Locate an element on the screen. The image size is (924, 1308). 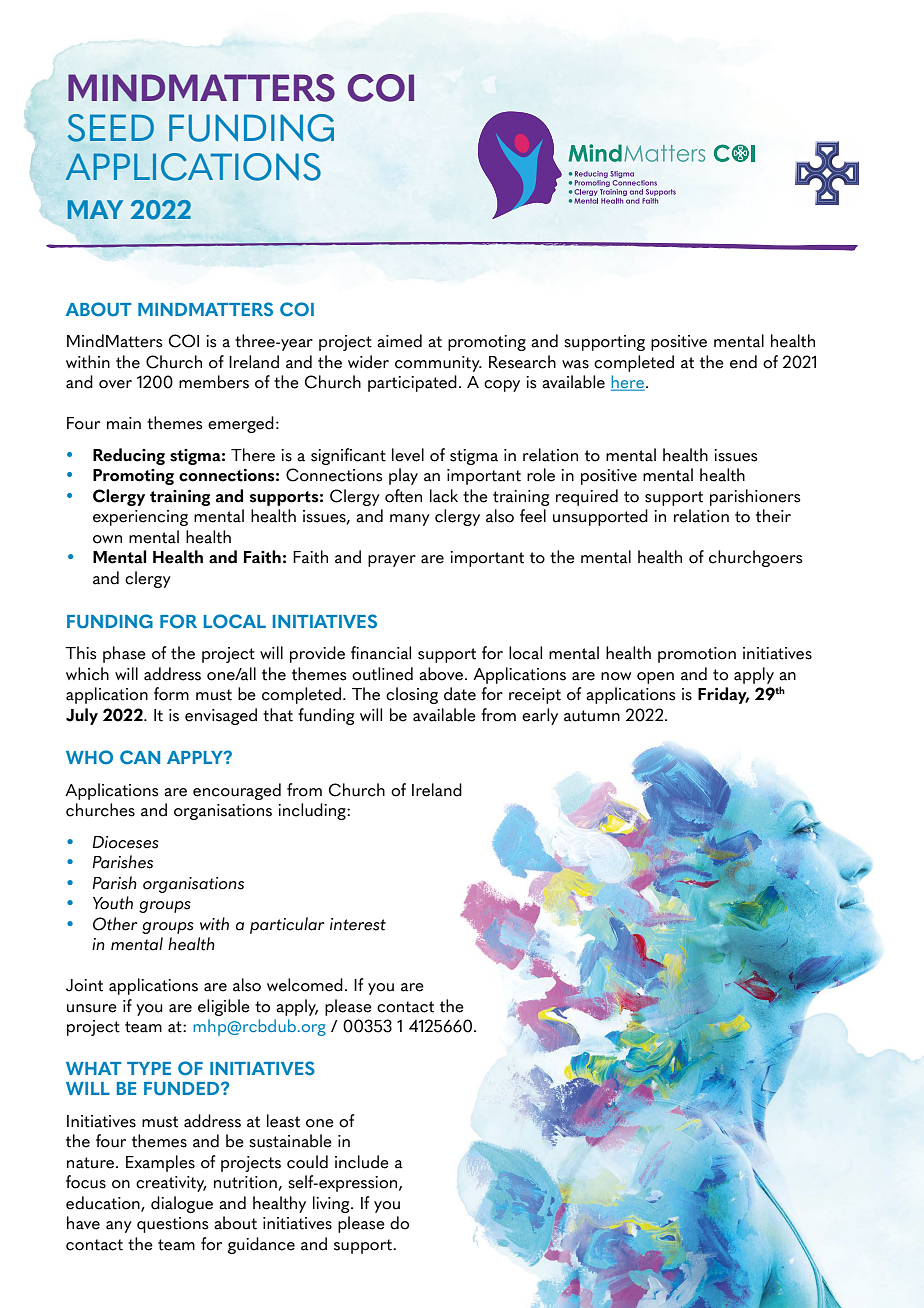
experiencing is located at coordinates (140, 518).
